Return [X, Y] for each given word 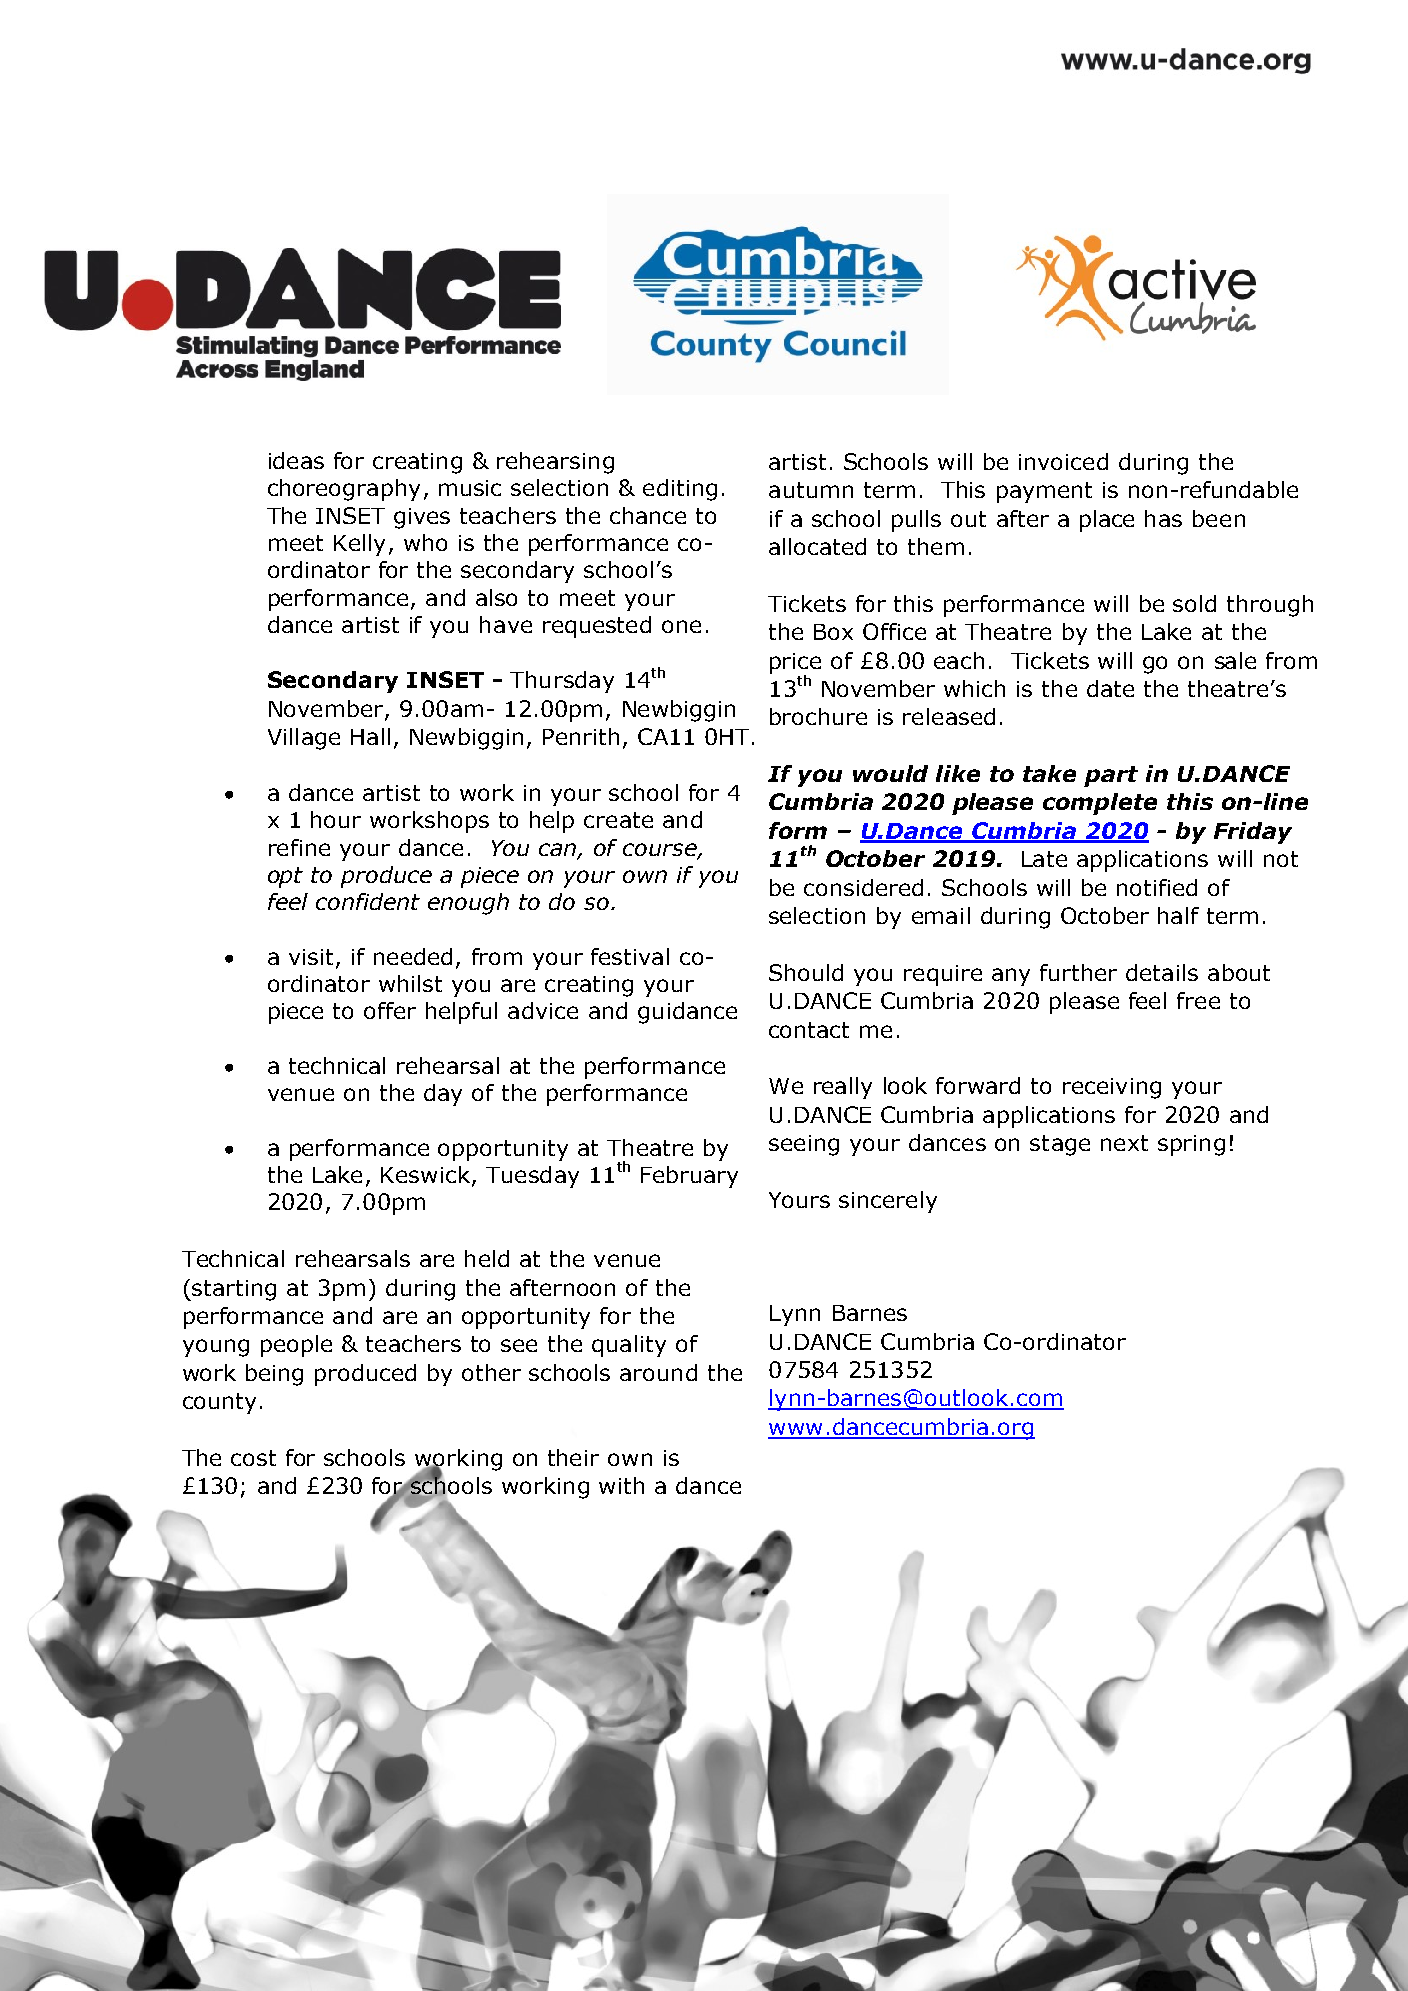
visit [311, 957]
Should [806, 972]
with [621, 1485]
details [1162, 972]
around [658, 1372]
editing [680, 490]
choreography [344, 490]
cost [253, 1458]
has [1163, 518]
